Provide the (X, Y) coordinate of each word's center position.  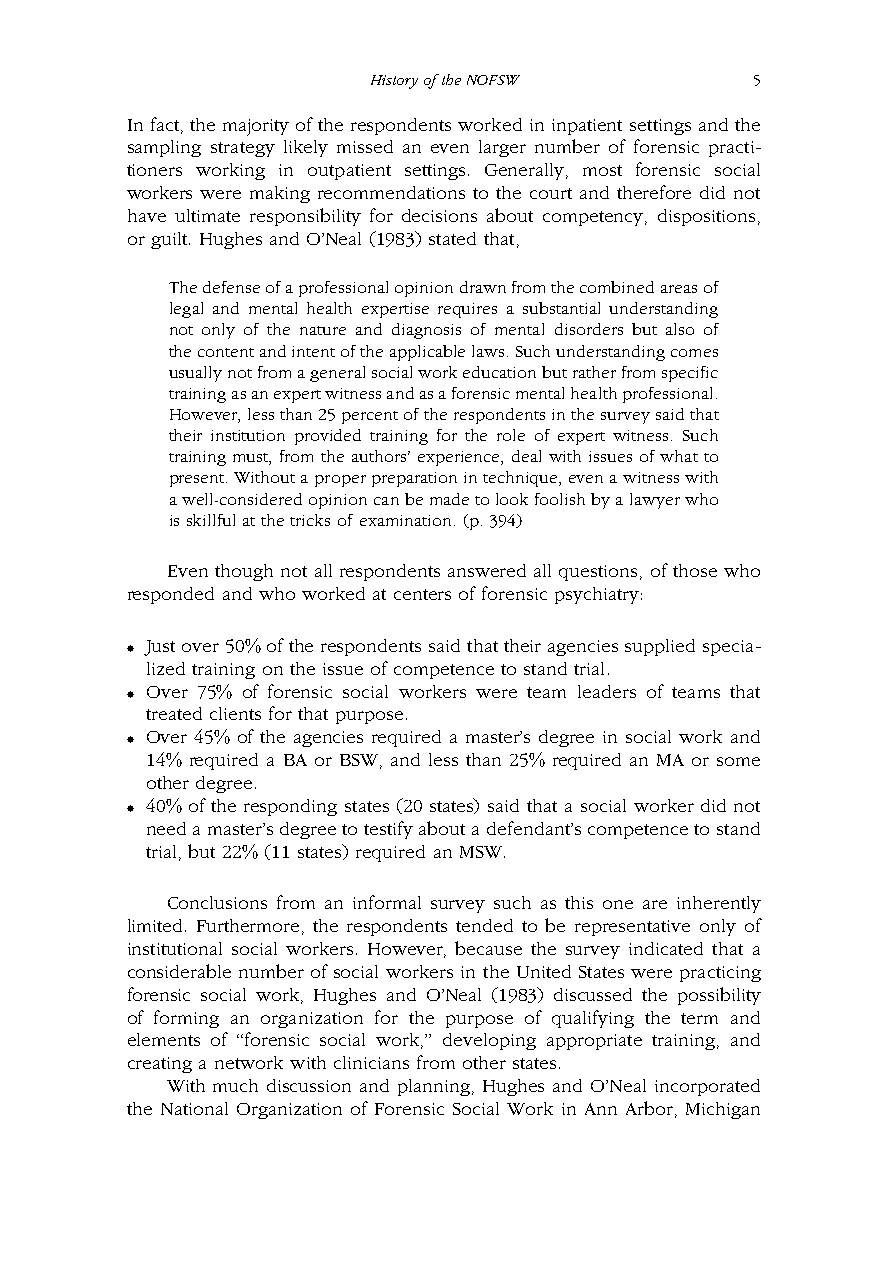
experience (460, 458)
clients (235, 713)
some (738, 761)
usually (195, 374)
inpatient (587, 127)
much (235, 1085)
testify (388, 830)
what (679, 456)
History (394, 82)
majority (256, 127)
